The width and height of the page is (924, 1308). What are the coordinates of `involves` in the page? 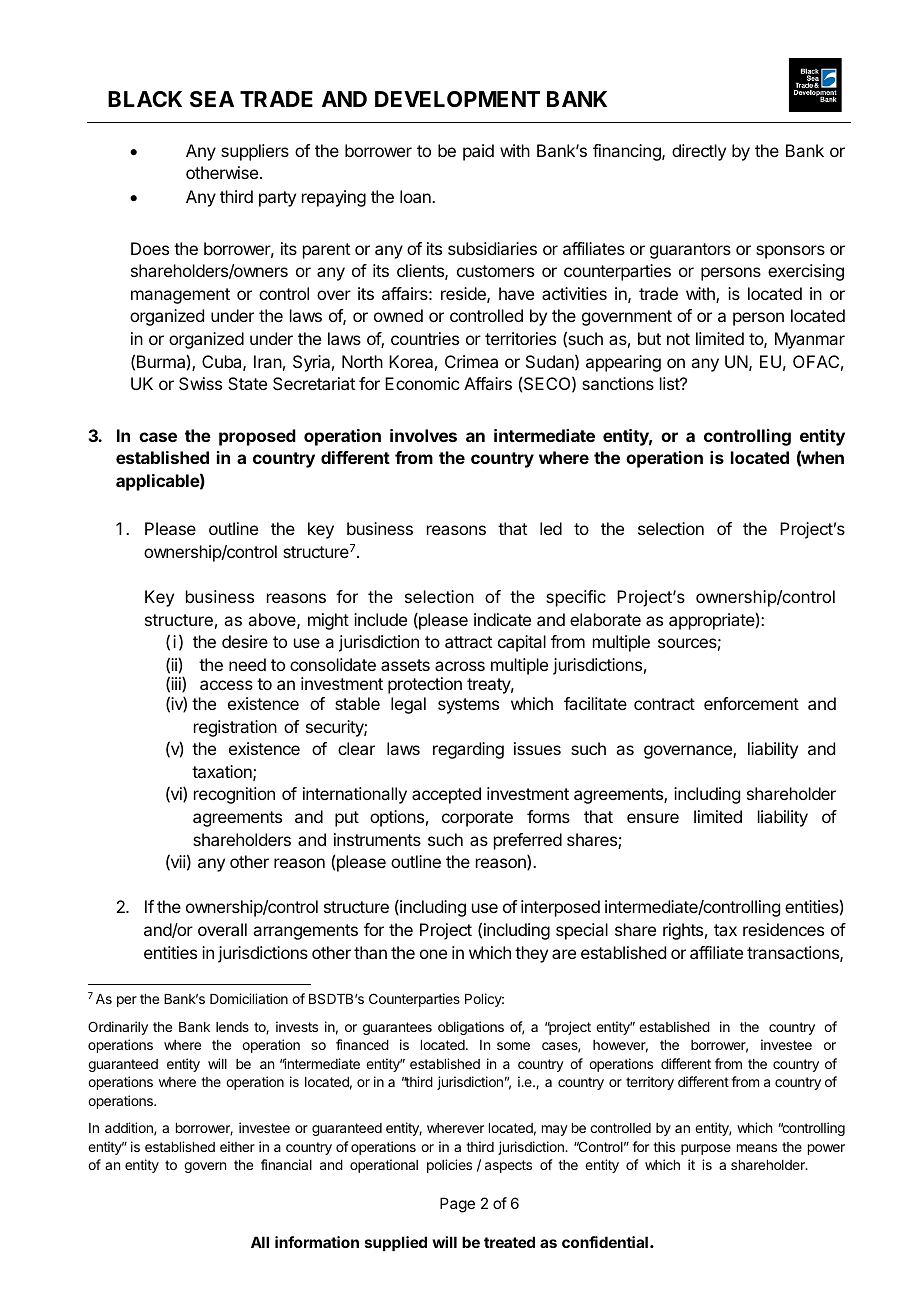 It's located at (423, 435).
